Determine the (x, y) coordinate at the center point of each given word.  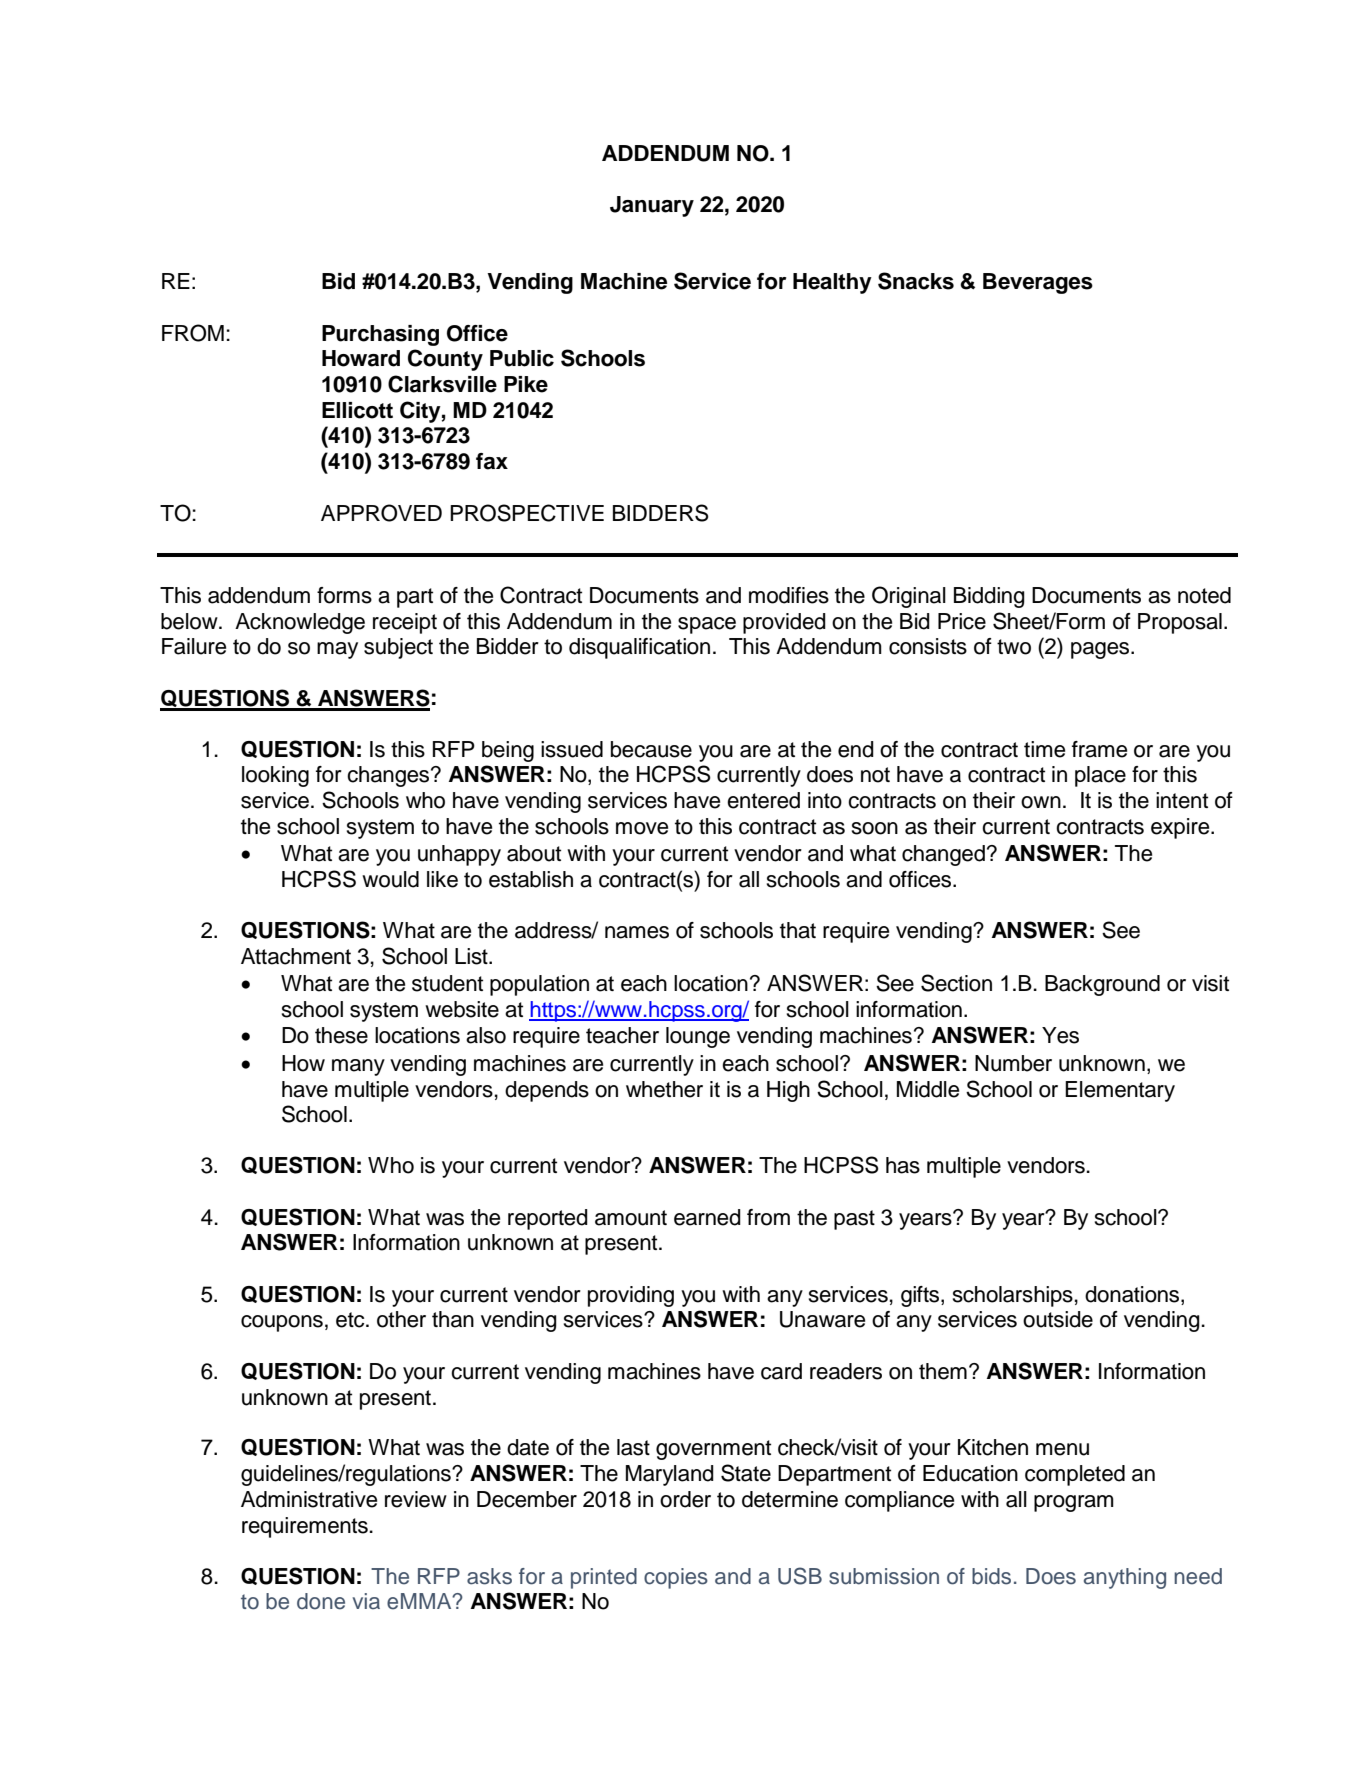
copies (676, 1578)
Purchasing (380, 335)
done (321, 1601)
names (637, 932)
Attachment (296, 956)
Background (1102, 985)
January (652, 206)
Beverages (1038, 283)
